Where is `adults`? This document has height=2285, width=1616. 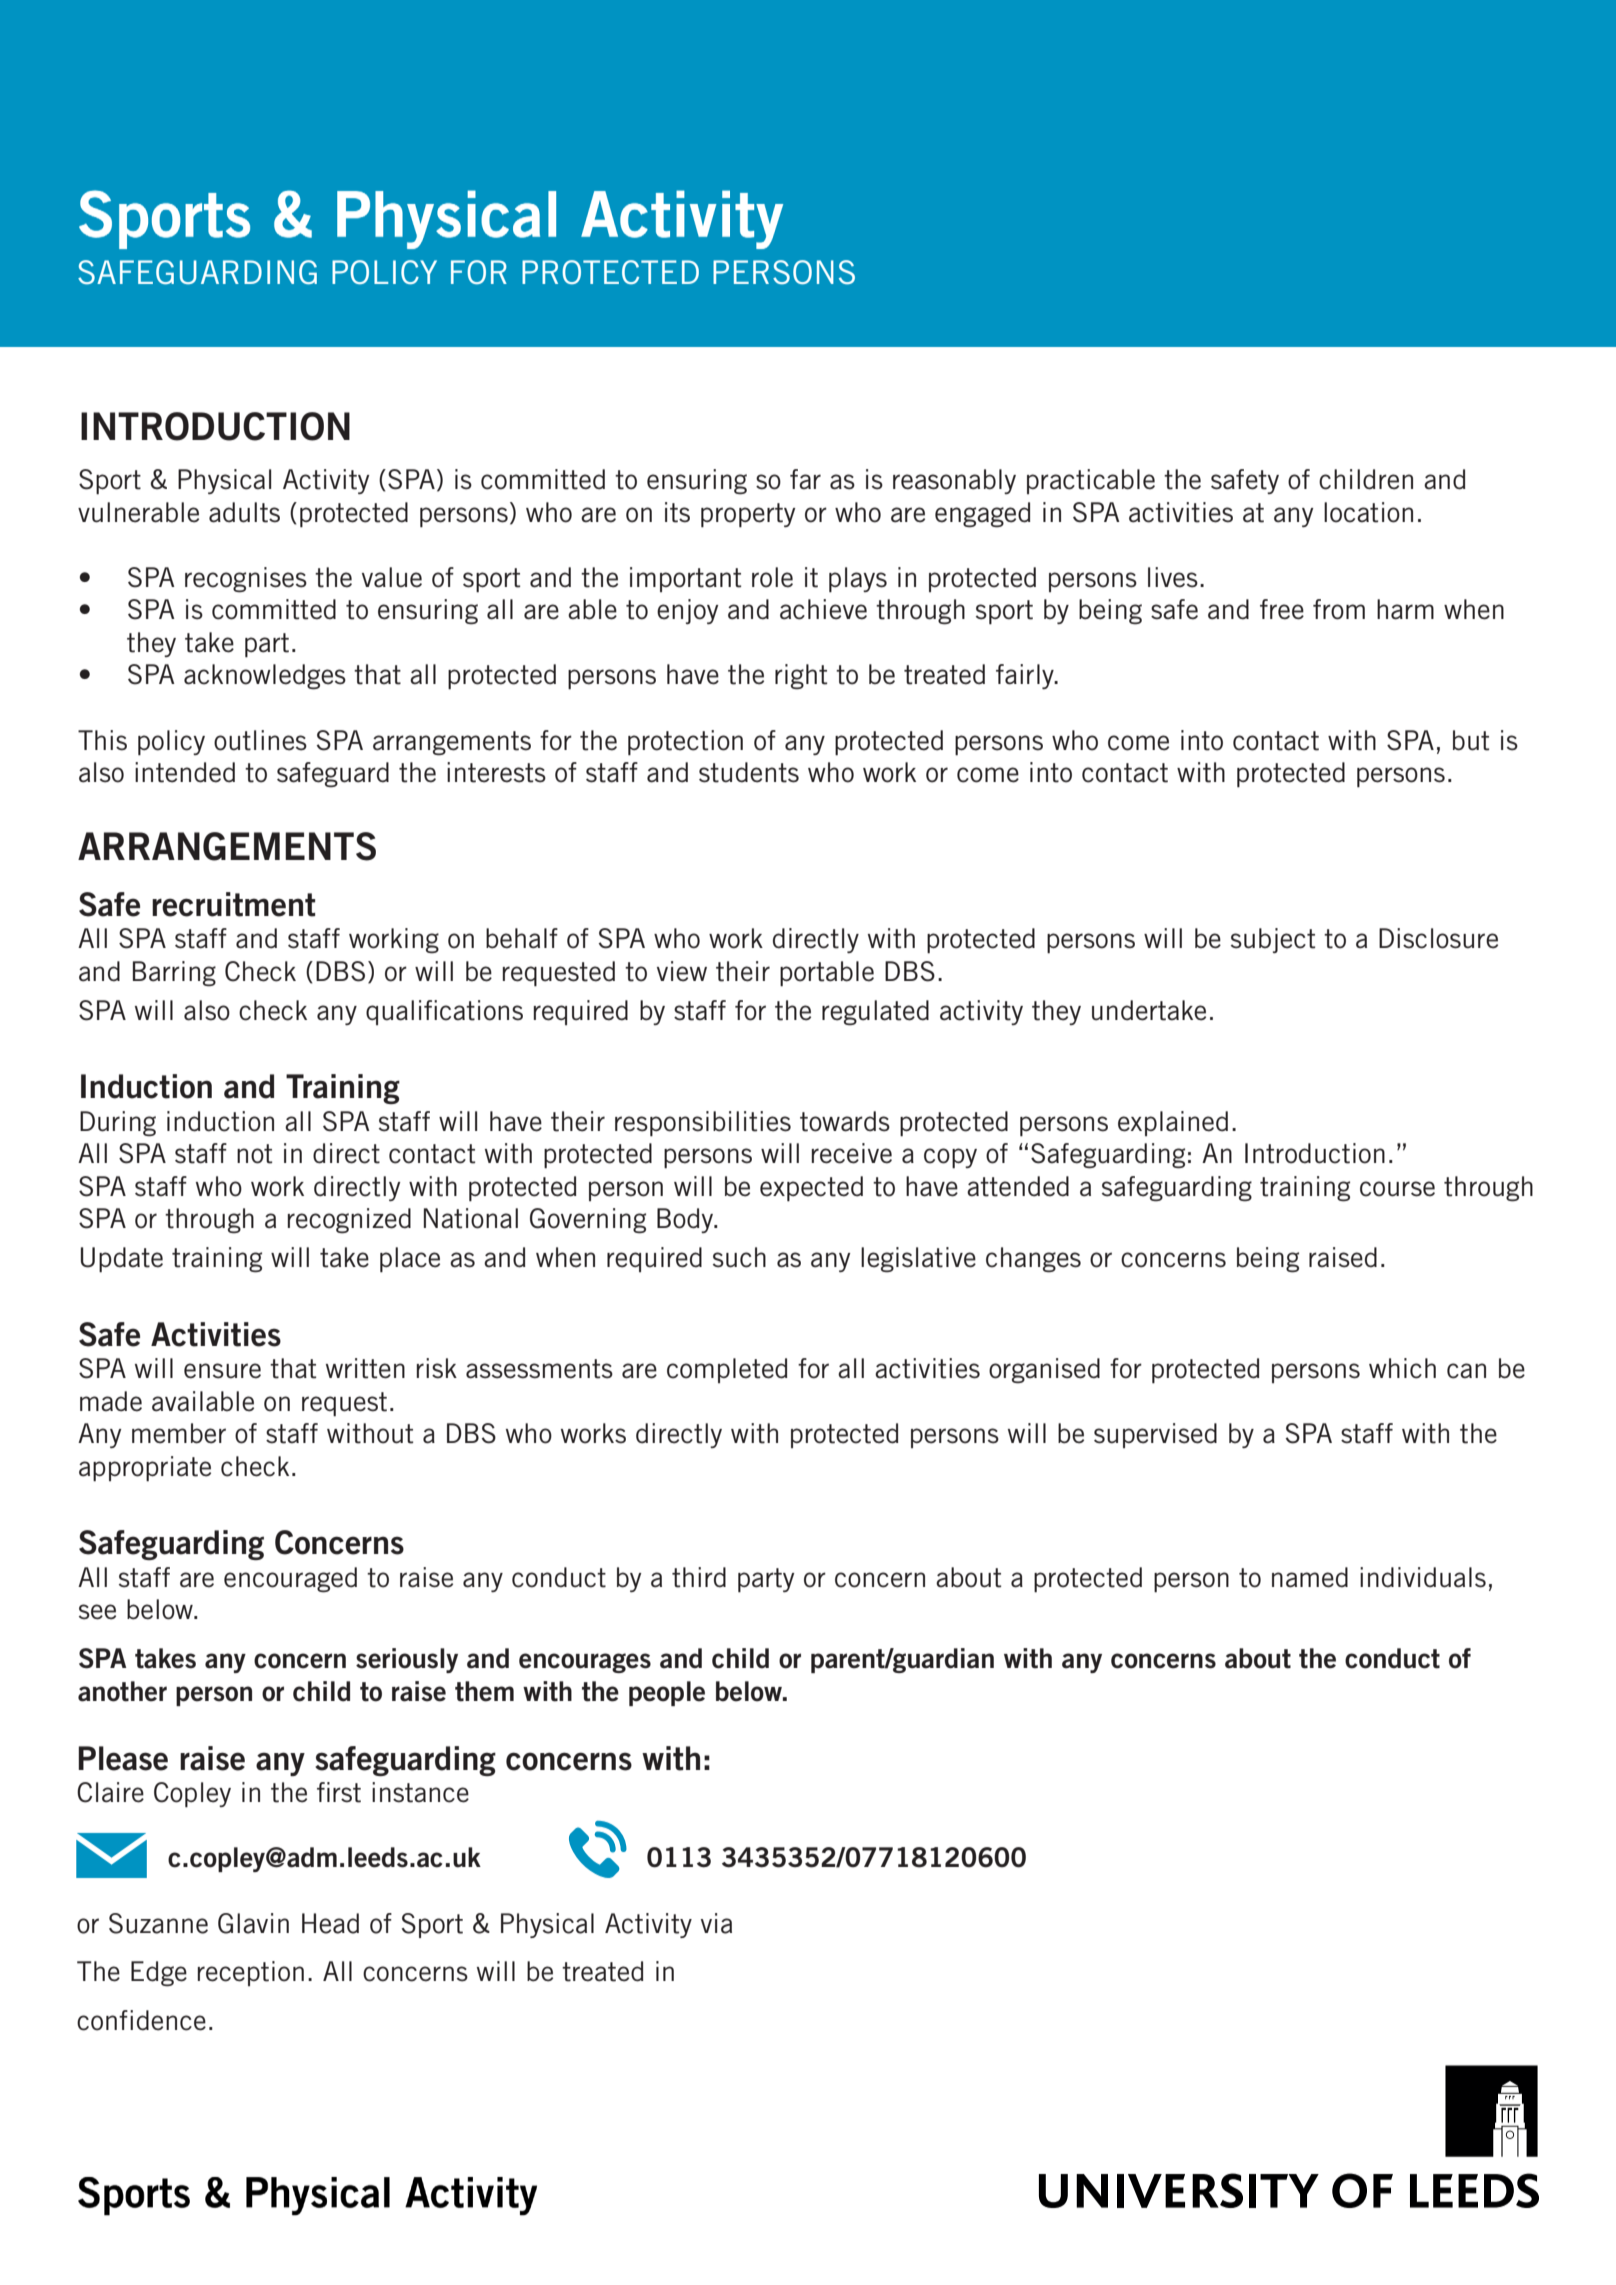
adults is located at coordinates (244, 512).
